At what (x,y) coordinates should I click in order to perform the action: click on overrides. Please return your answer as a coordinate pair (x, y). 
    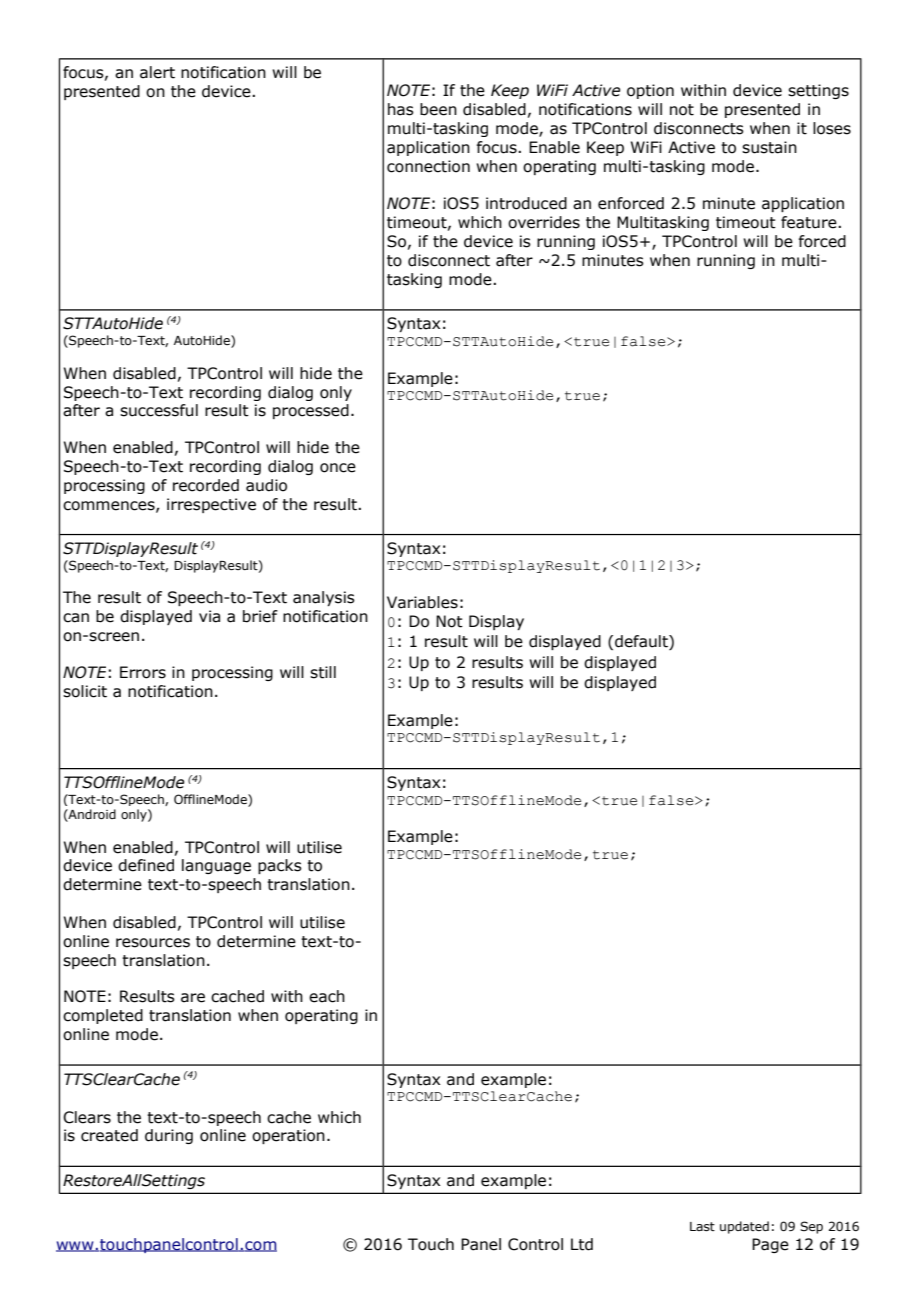
    Looking at the image, I should click on (544, 222).
